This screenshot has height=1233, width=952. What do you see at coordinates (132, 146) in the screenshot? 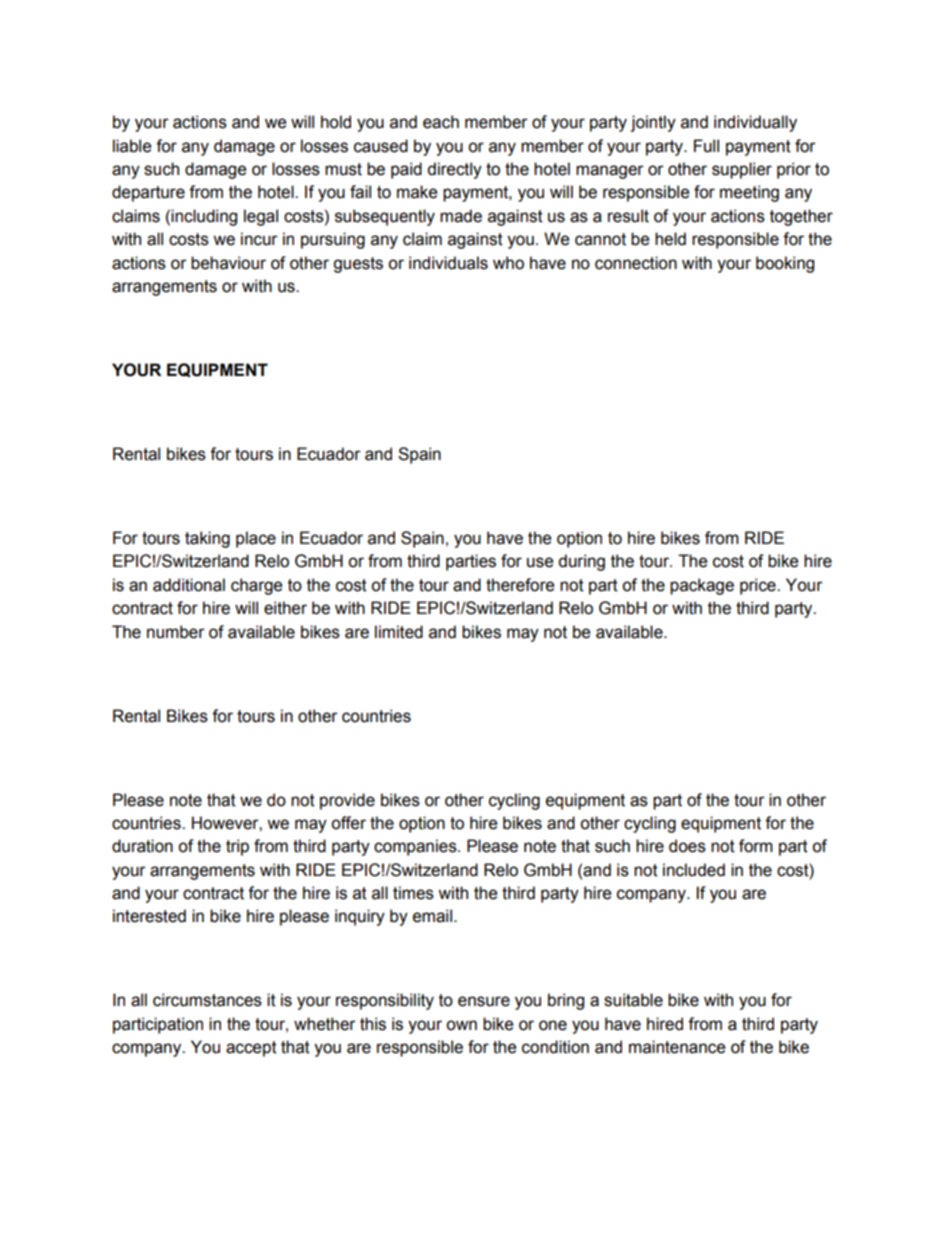
I see `liable` at bounding box center [132, 146].
